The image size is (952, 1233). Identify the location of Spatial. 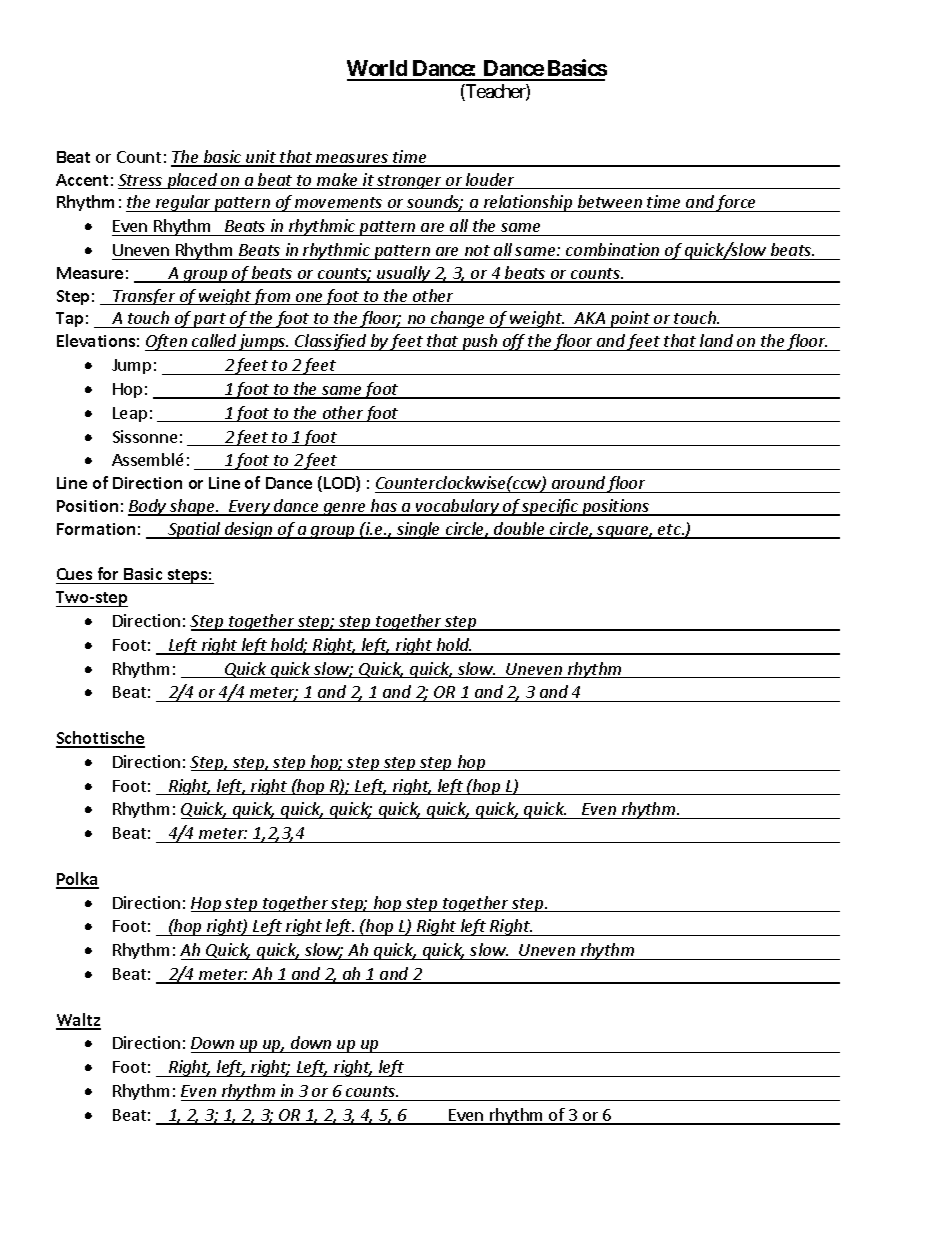
(194, 530).
